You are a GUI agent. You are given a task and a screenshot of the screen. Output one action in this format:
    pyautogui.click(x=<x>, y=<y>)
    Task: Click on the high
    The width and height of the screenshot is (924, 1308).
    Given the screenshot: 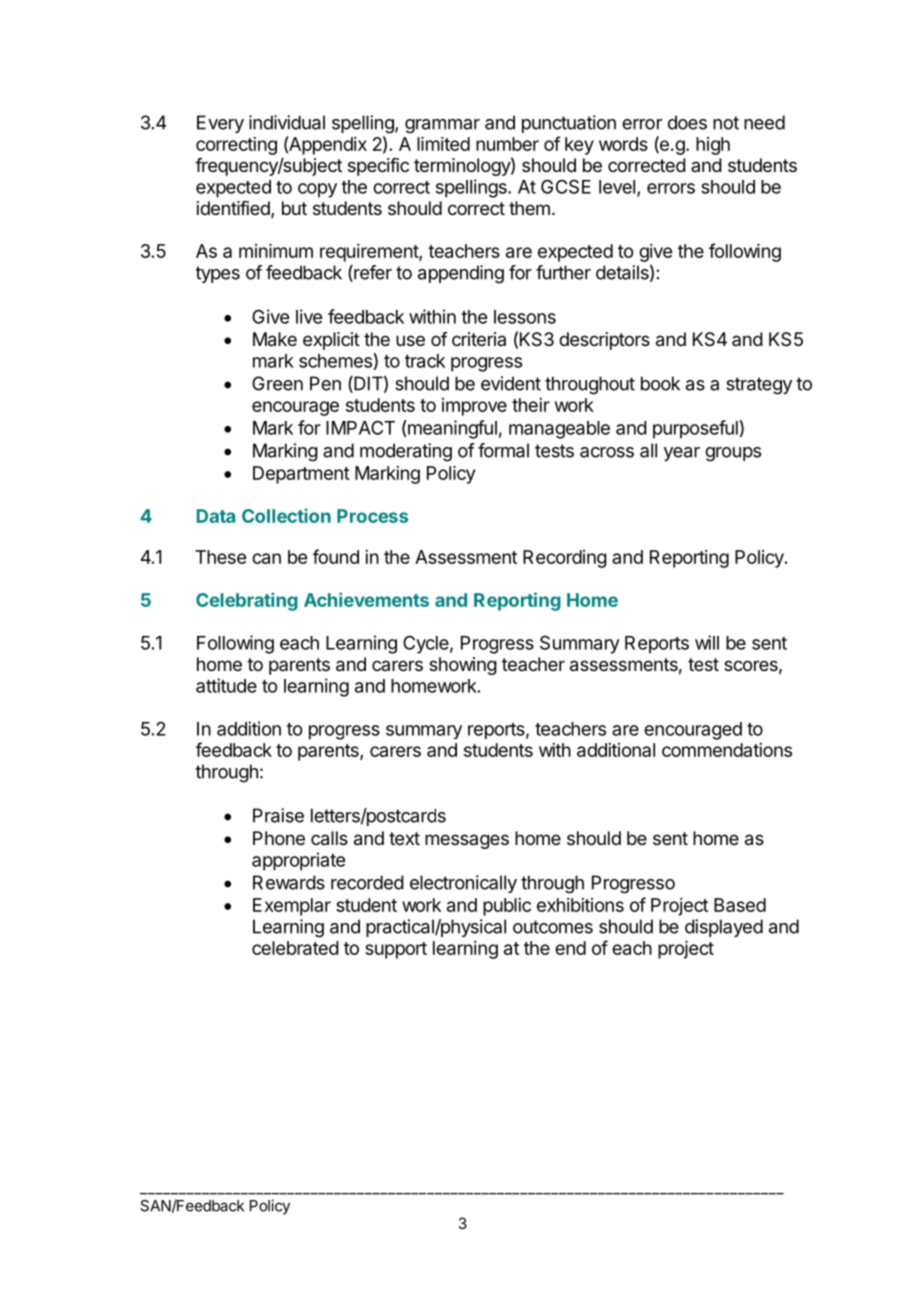 What is the action you would take?
    pyautogui.click(x=713, y=146)
